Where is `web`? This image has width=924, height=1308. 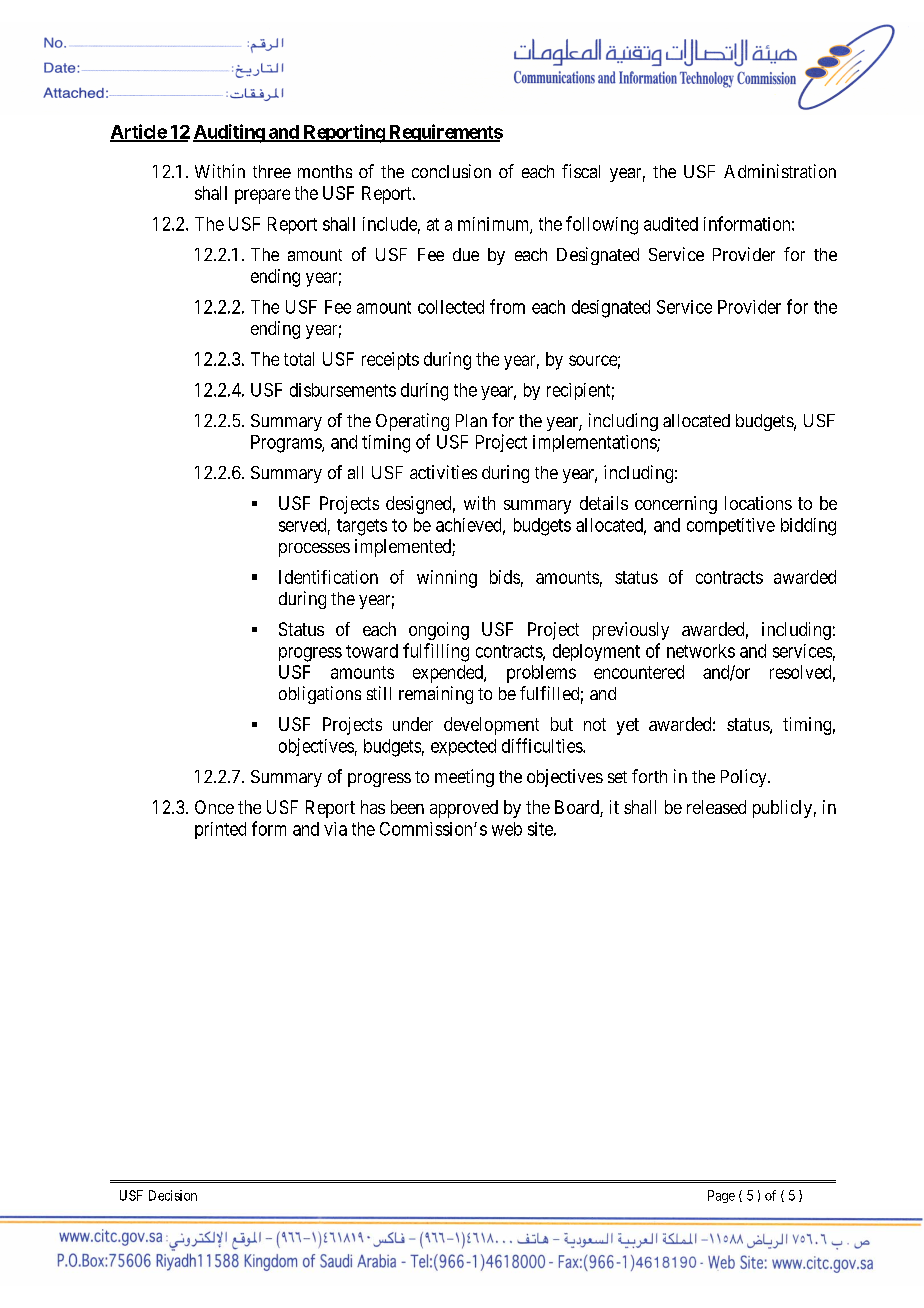 web is located at coordinates (507, 829).
